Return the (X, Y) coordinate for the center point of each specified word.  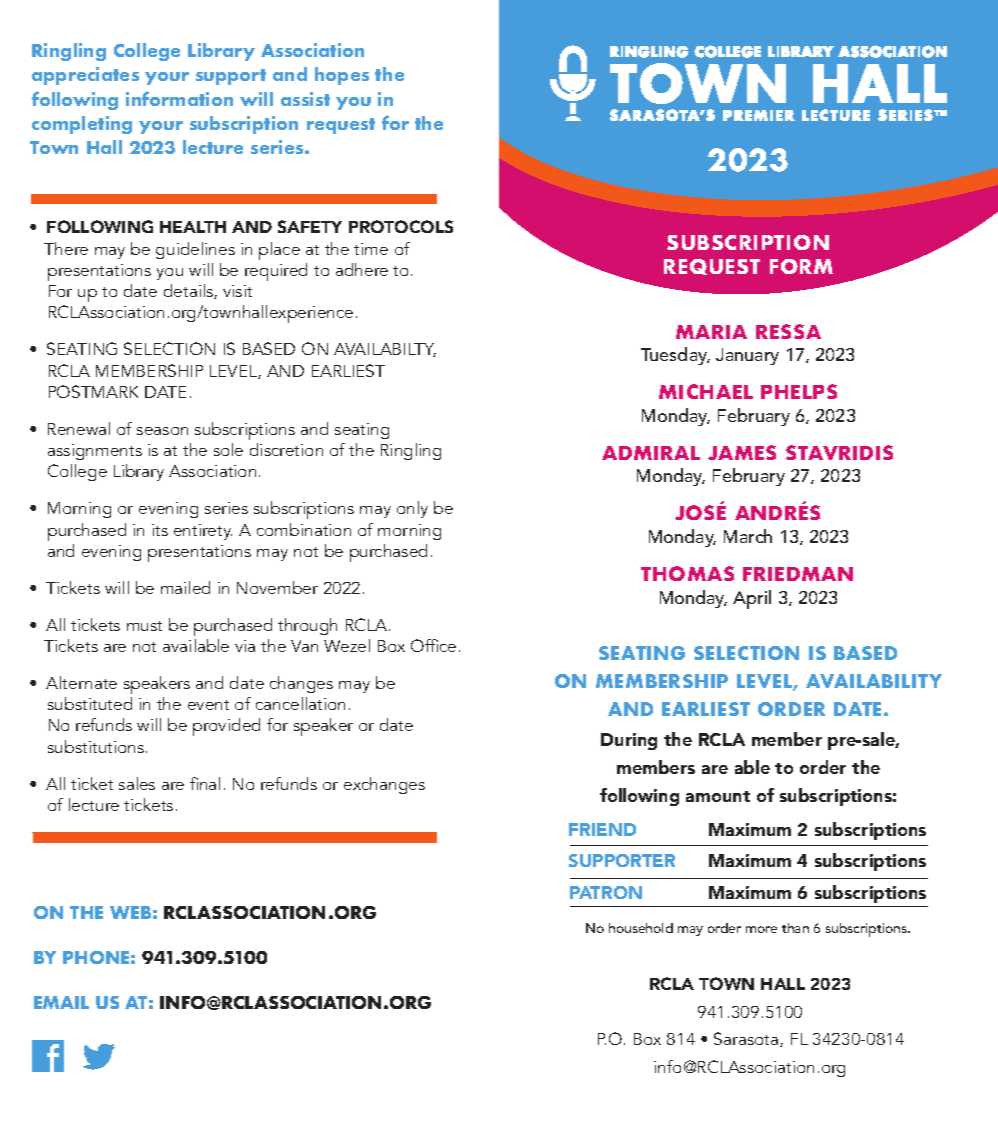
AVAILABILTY (385, 350)
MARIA (711, 332)
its (160, 530)
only (412, 509)
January (747, 356)
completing (82, 125)
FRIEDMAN (798, 574)
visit (237, 291)
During (629, 741)
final (205, 783)
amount (718, 796)
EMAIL (61, 1002)
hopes (342, 76)
